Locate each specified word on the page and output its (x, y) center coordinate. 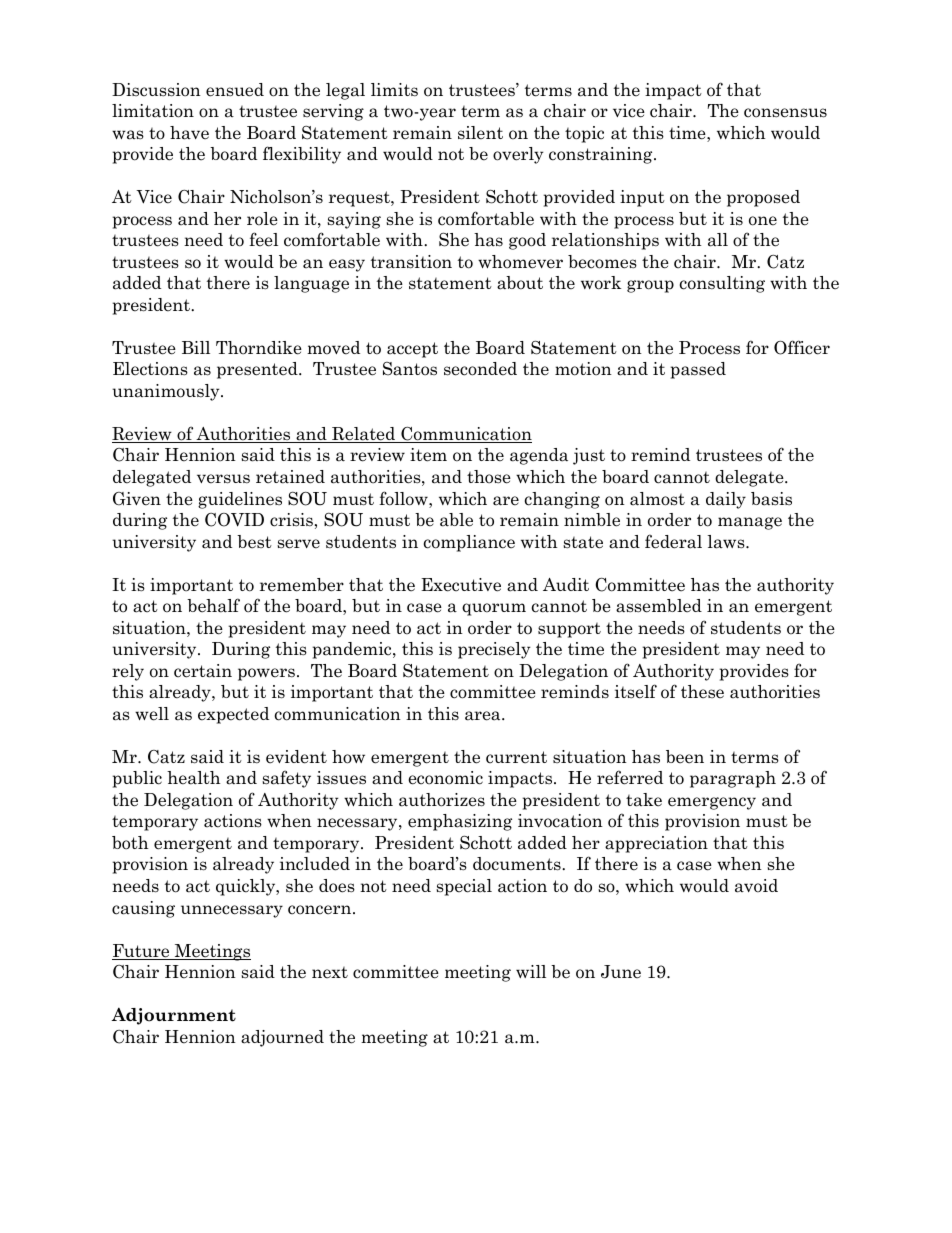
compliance (469, 543)
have (189, 133)
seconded (480, 369)
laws (727, 542)
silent (480, 133)
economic (445, 778)
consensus (785, 113)
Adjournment (174, 1016)
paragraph (733, 779)
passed (698, 370)
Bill (196, 347)
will (531, 971)
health (194, 778)
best (254, 542)
